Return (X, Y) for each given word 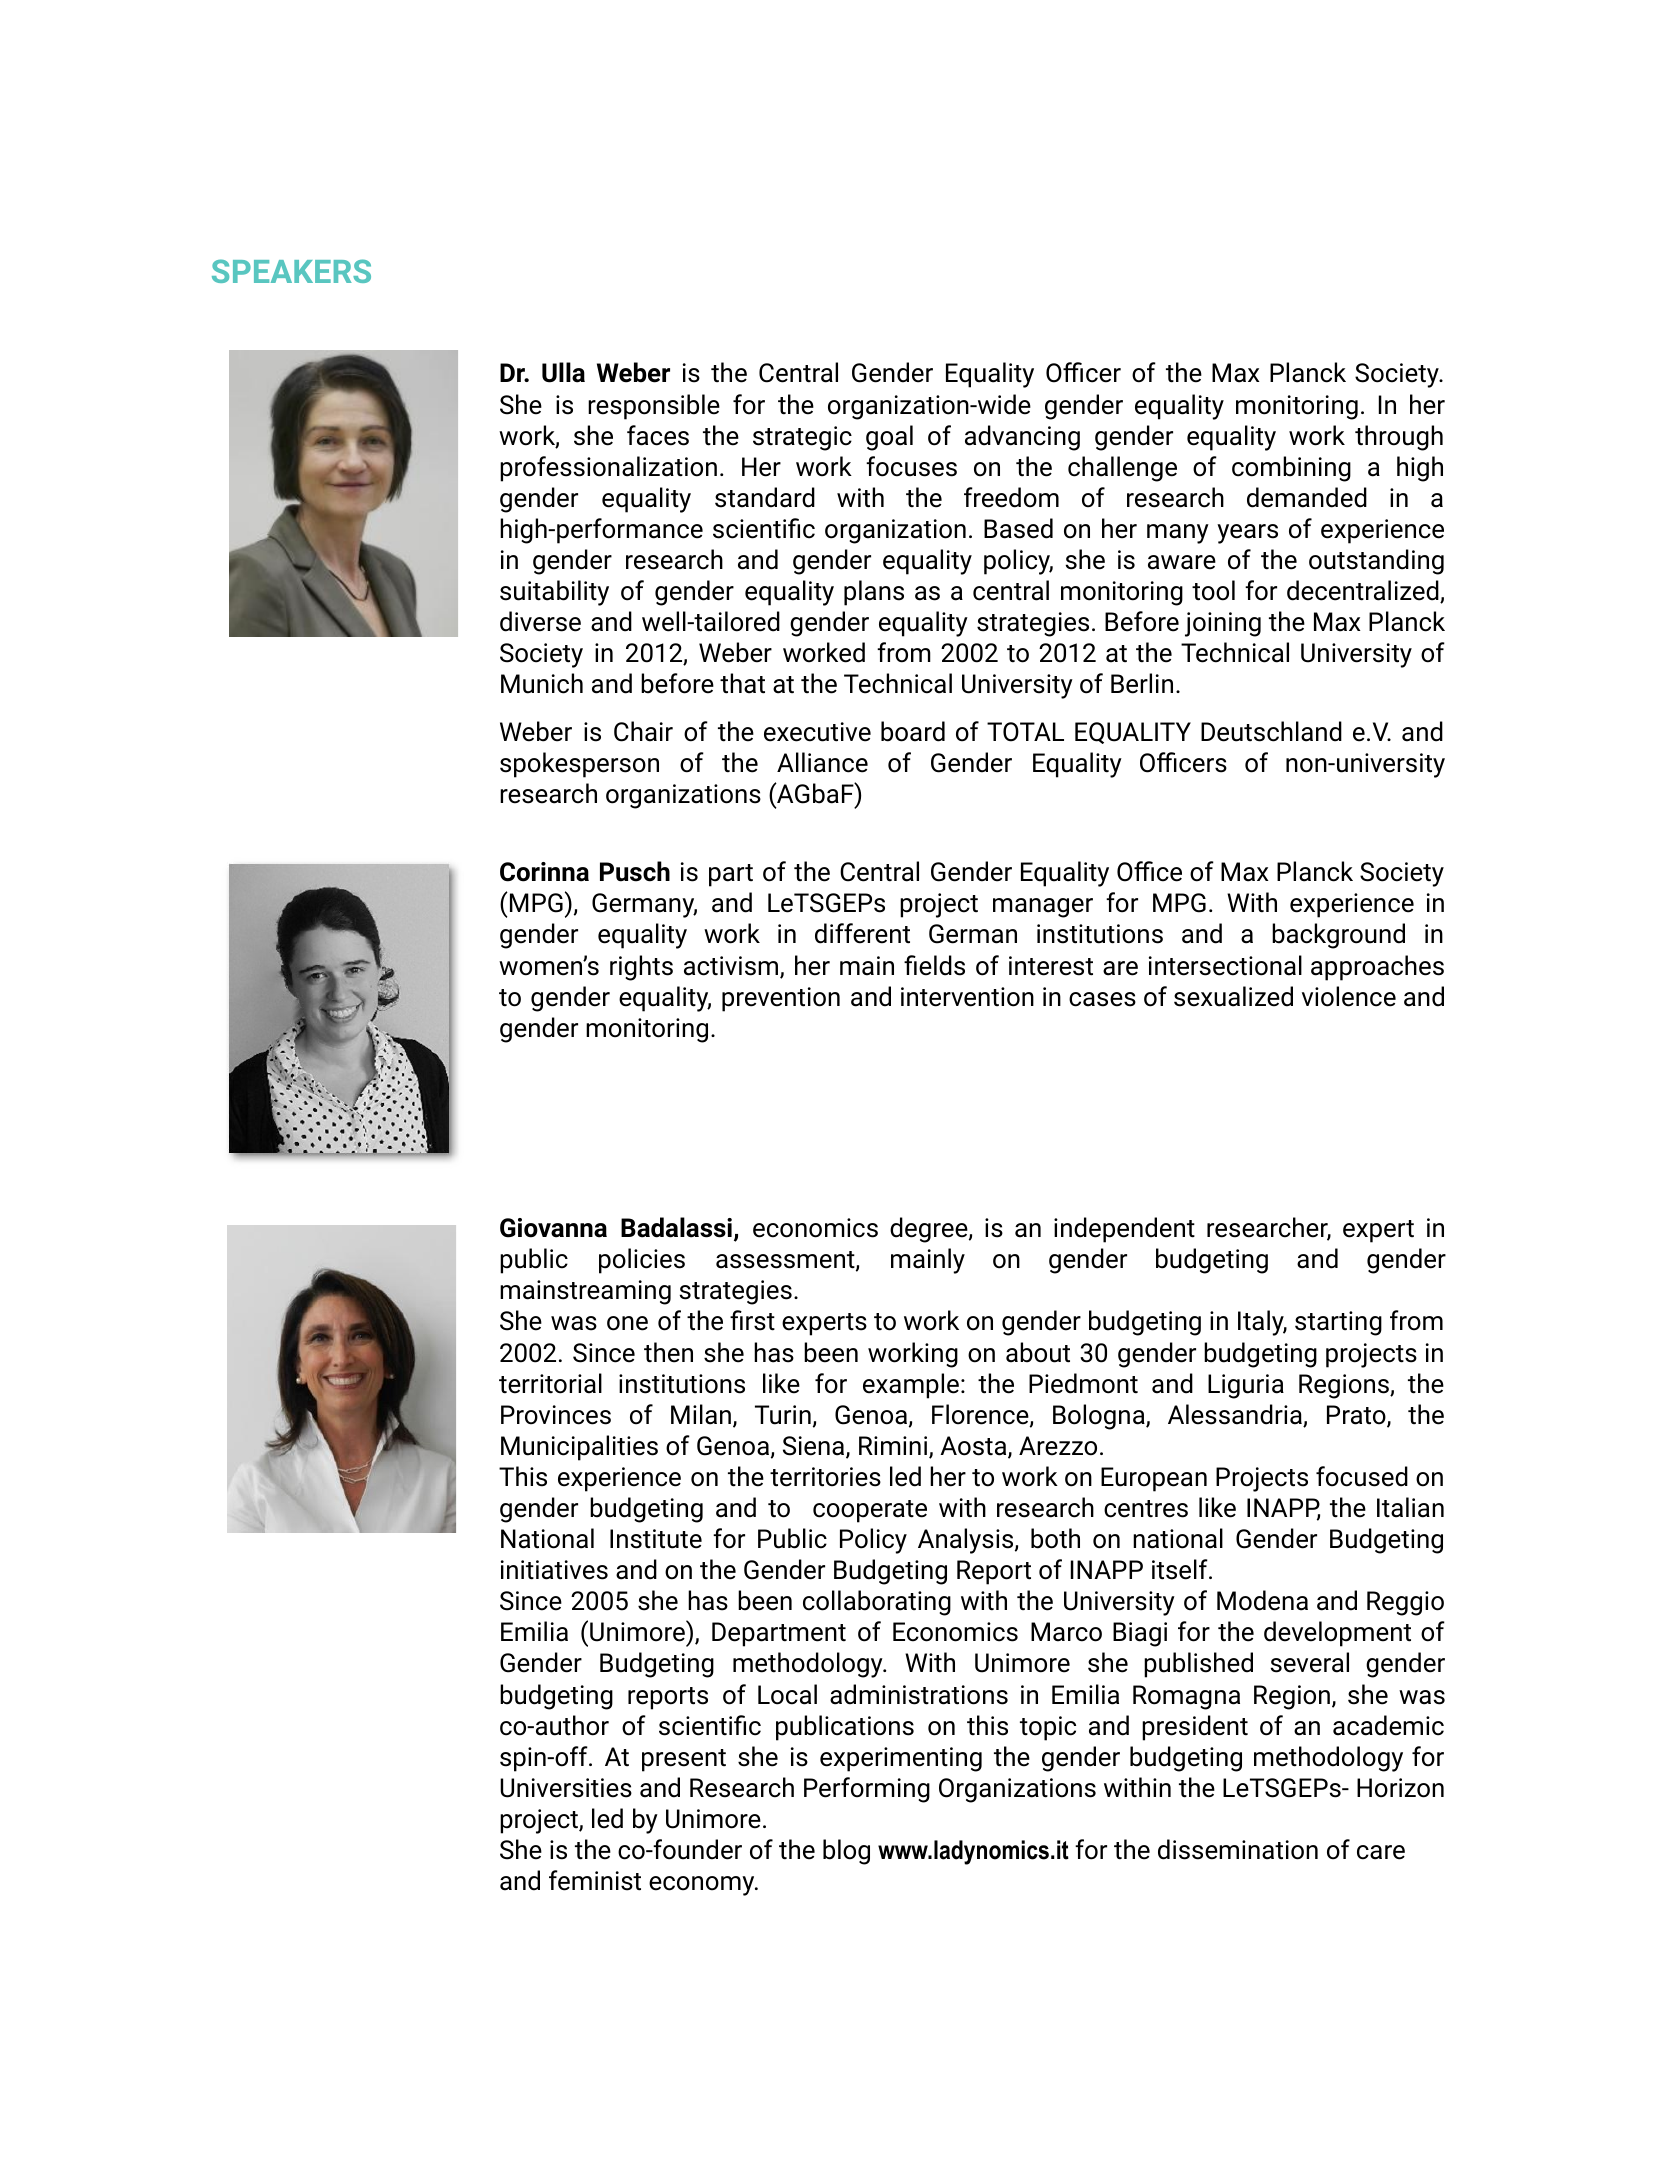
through (1399, 438)
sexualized (1233, 996)
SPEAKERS (291, 271)
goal (889, 438)
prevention (781, 999)
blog (846, 1852)
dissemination (1238, 1849)
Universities (566, 1788)
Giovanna (553, 1228)
